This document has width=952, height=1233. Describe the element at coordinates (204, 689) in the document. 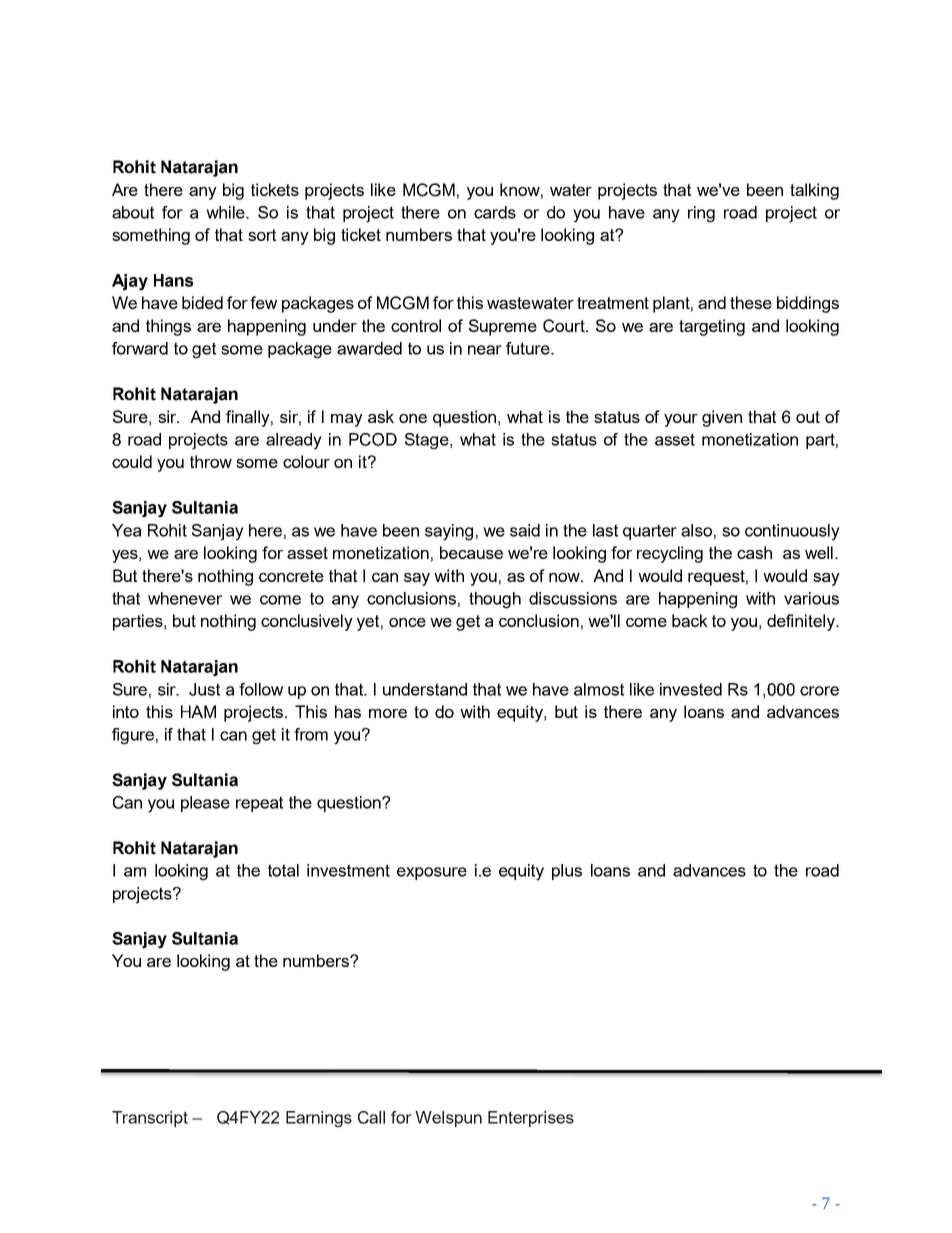

I see `Just` at that location.
